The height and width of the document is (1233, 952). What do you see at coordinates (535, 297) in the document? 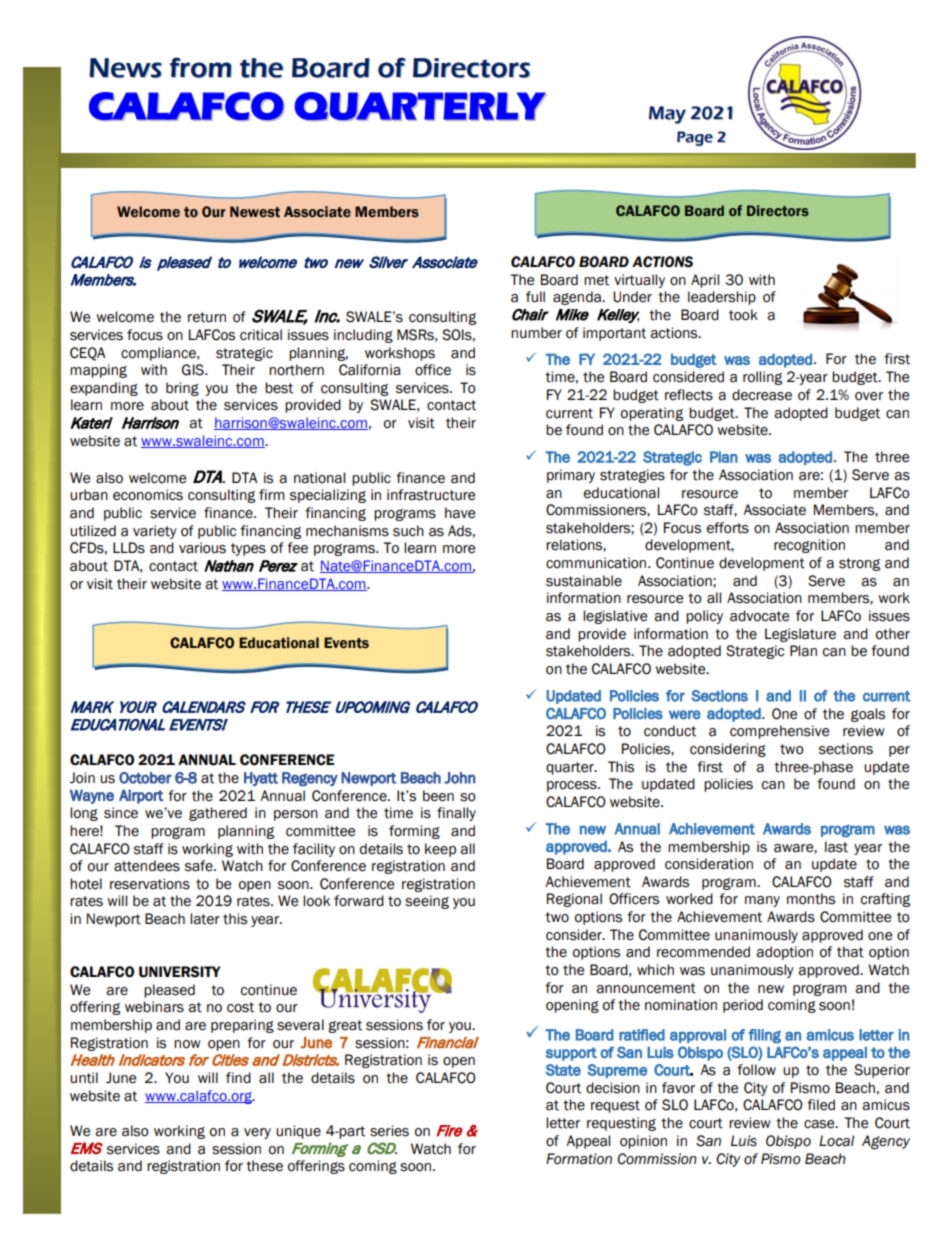
I see `full` at bounding box center [535, 297].
